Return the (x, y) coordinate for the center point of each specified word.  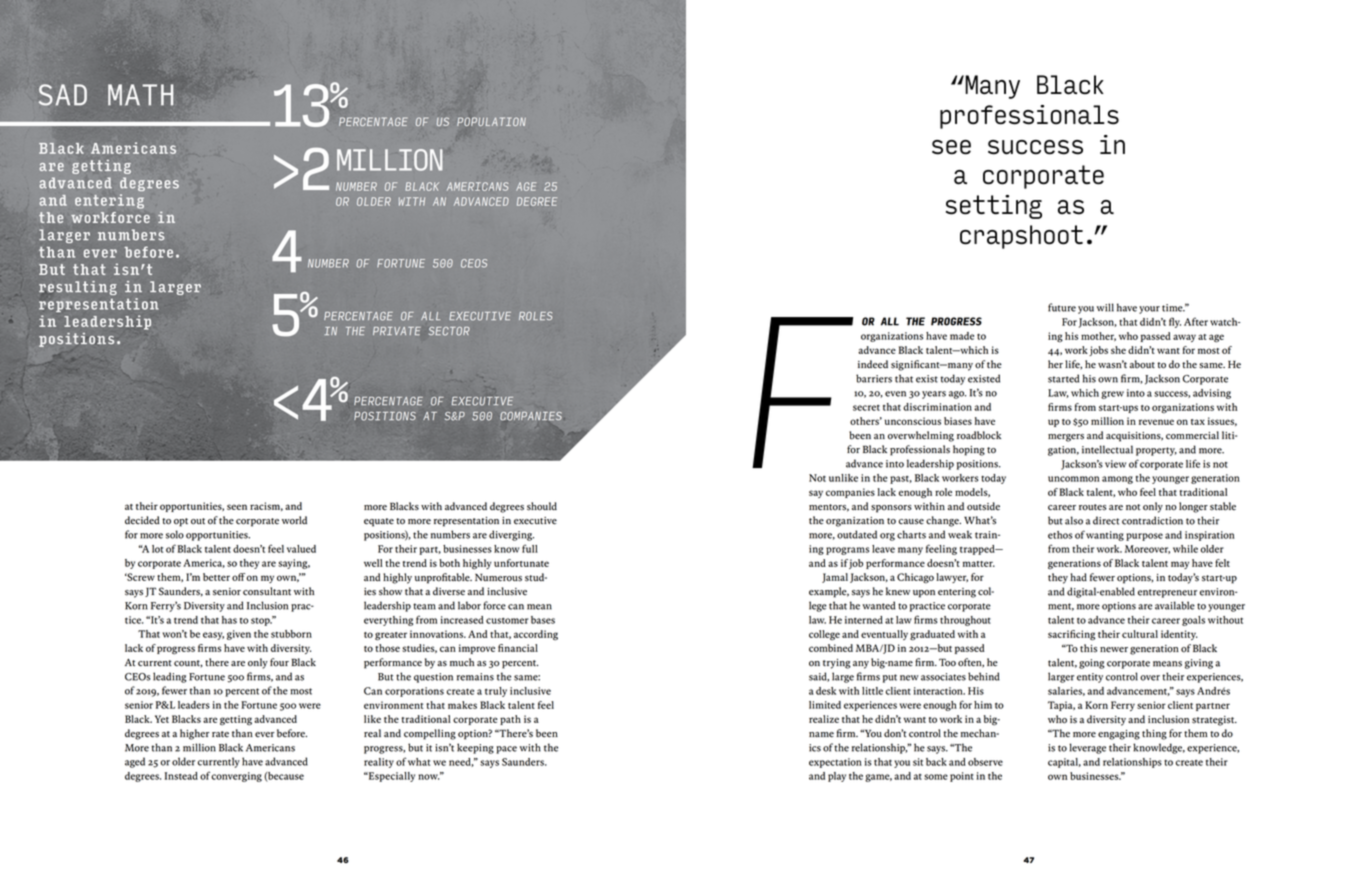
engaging (1119, 735)
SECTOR (449, 331)
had (1078, 577)
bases (543, 620)
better (216, 577)
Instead (181, 776)
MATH (141, 95)
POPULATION (491, 121)
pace (506, 750)
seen (237, 507)
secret (866, 408)
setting (994, 207)
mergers (1066, 438)
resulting (78, 288)
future (1062, 307)
